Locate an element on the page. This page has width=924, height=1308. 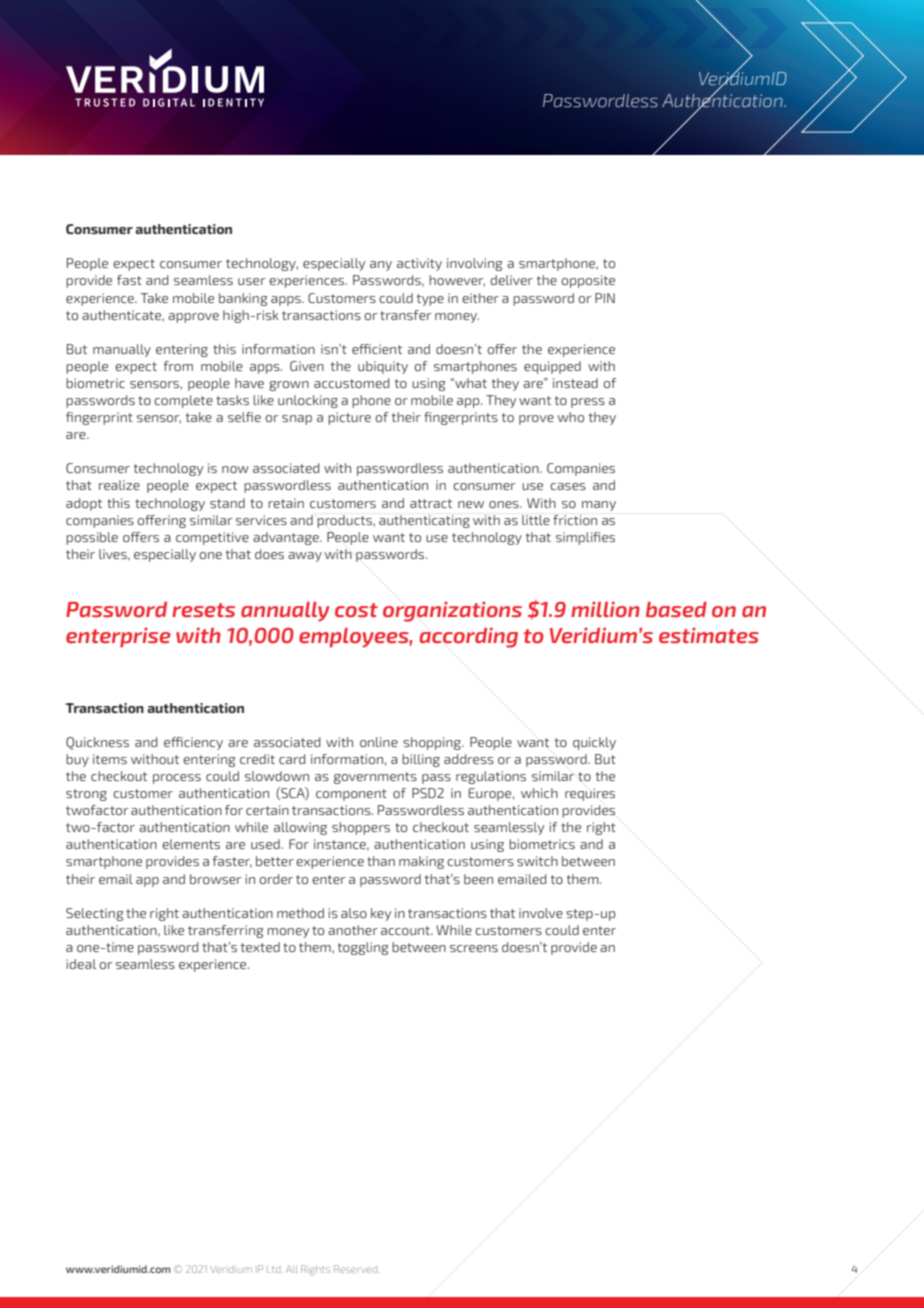
opposite is located at coordinates (588, 281).
